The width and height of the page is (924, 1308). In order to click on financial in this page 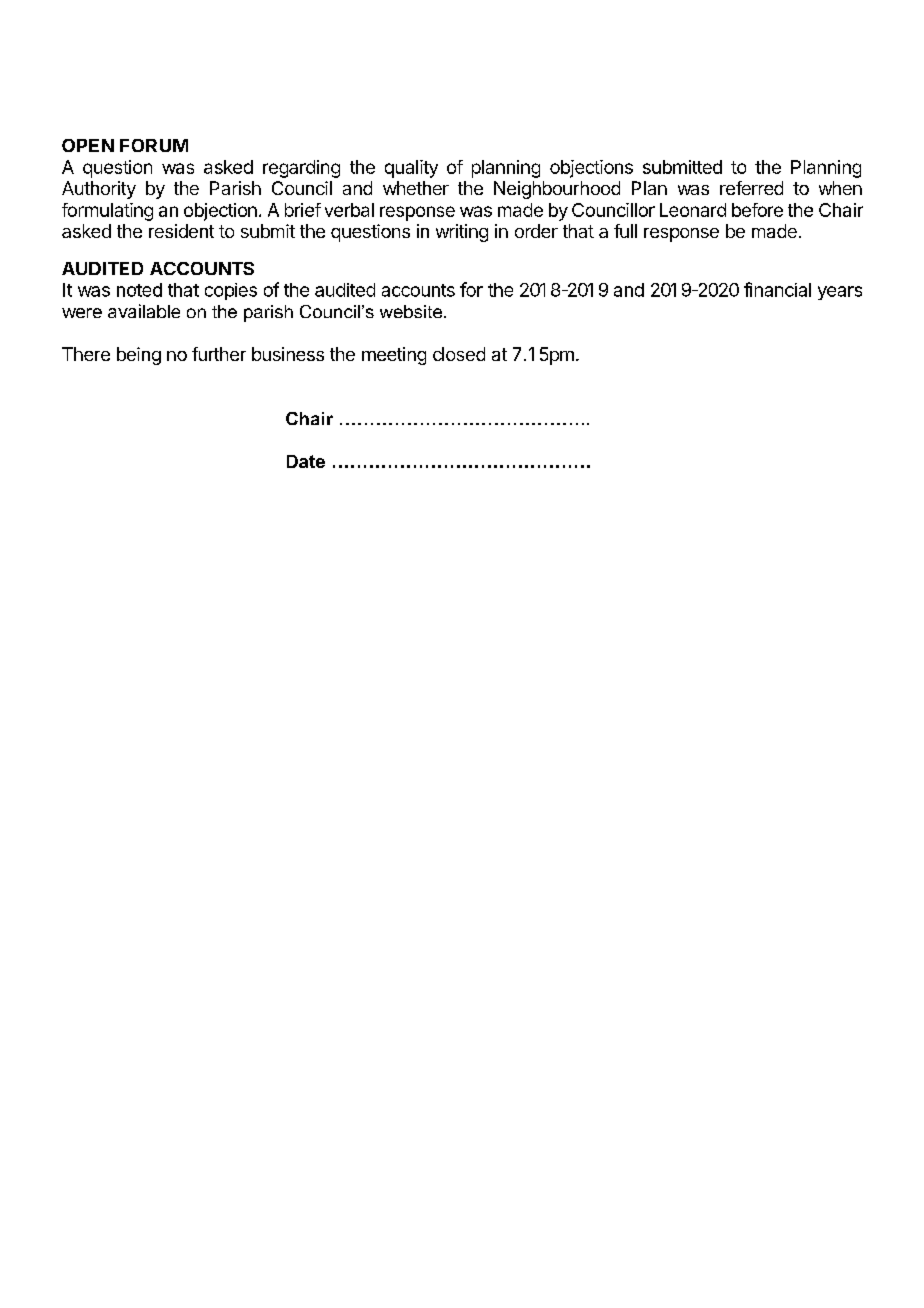, I will do `click(777, 289)`.
